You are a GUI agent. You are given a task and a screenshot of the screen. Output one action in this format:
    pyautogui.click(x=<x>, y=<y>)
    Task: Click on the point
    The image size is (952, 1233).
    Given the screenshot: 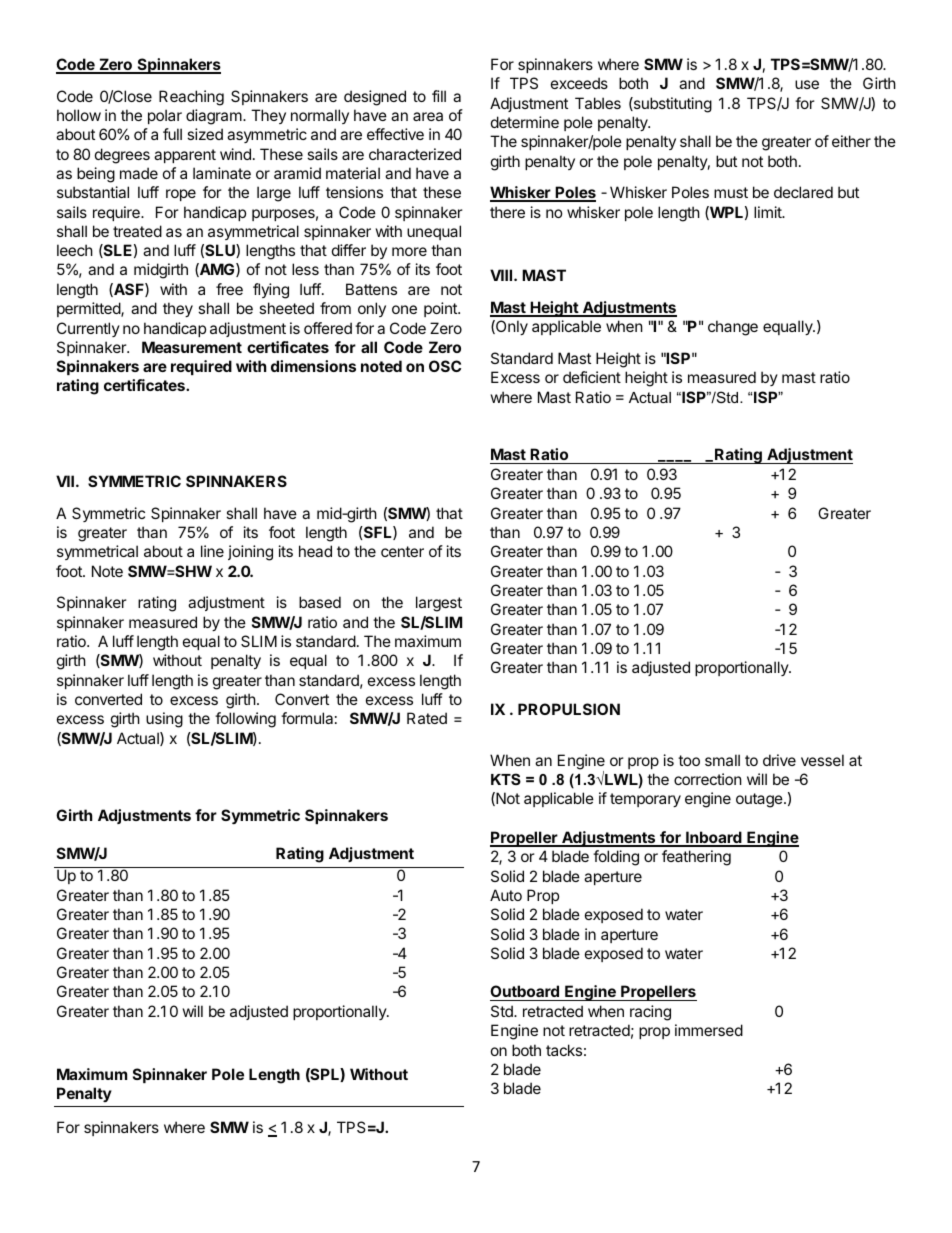 What is the action you would take?
    pyautogui.click(x=441, y=309)
